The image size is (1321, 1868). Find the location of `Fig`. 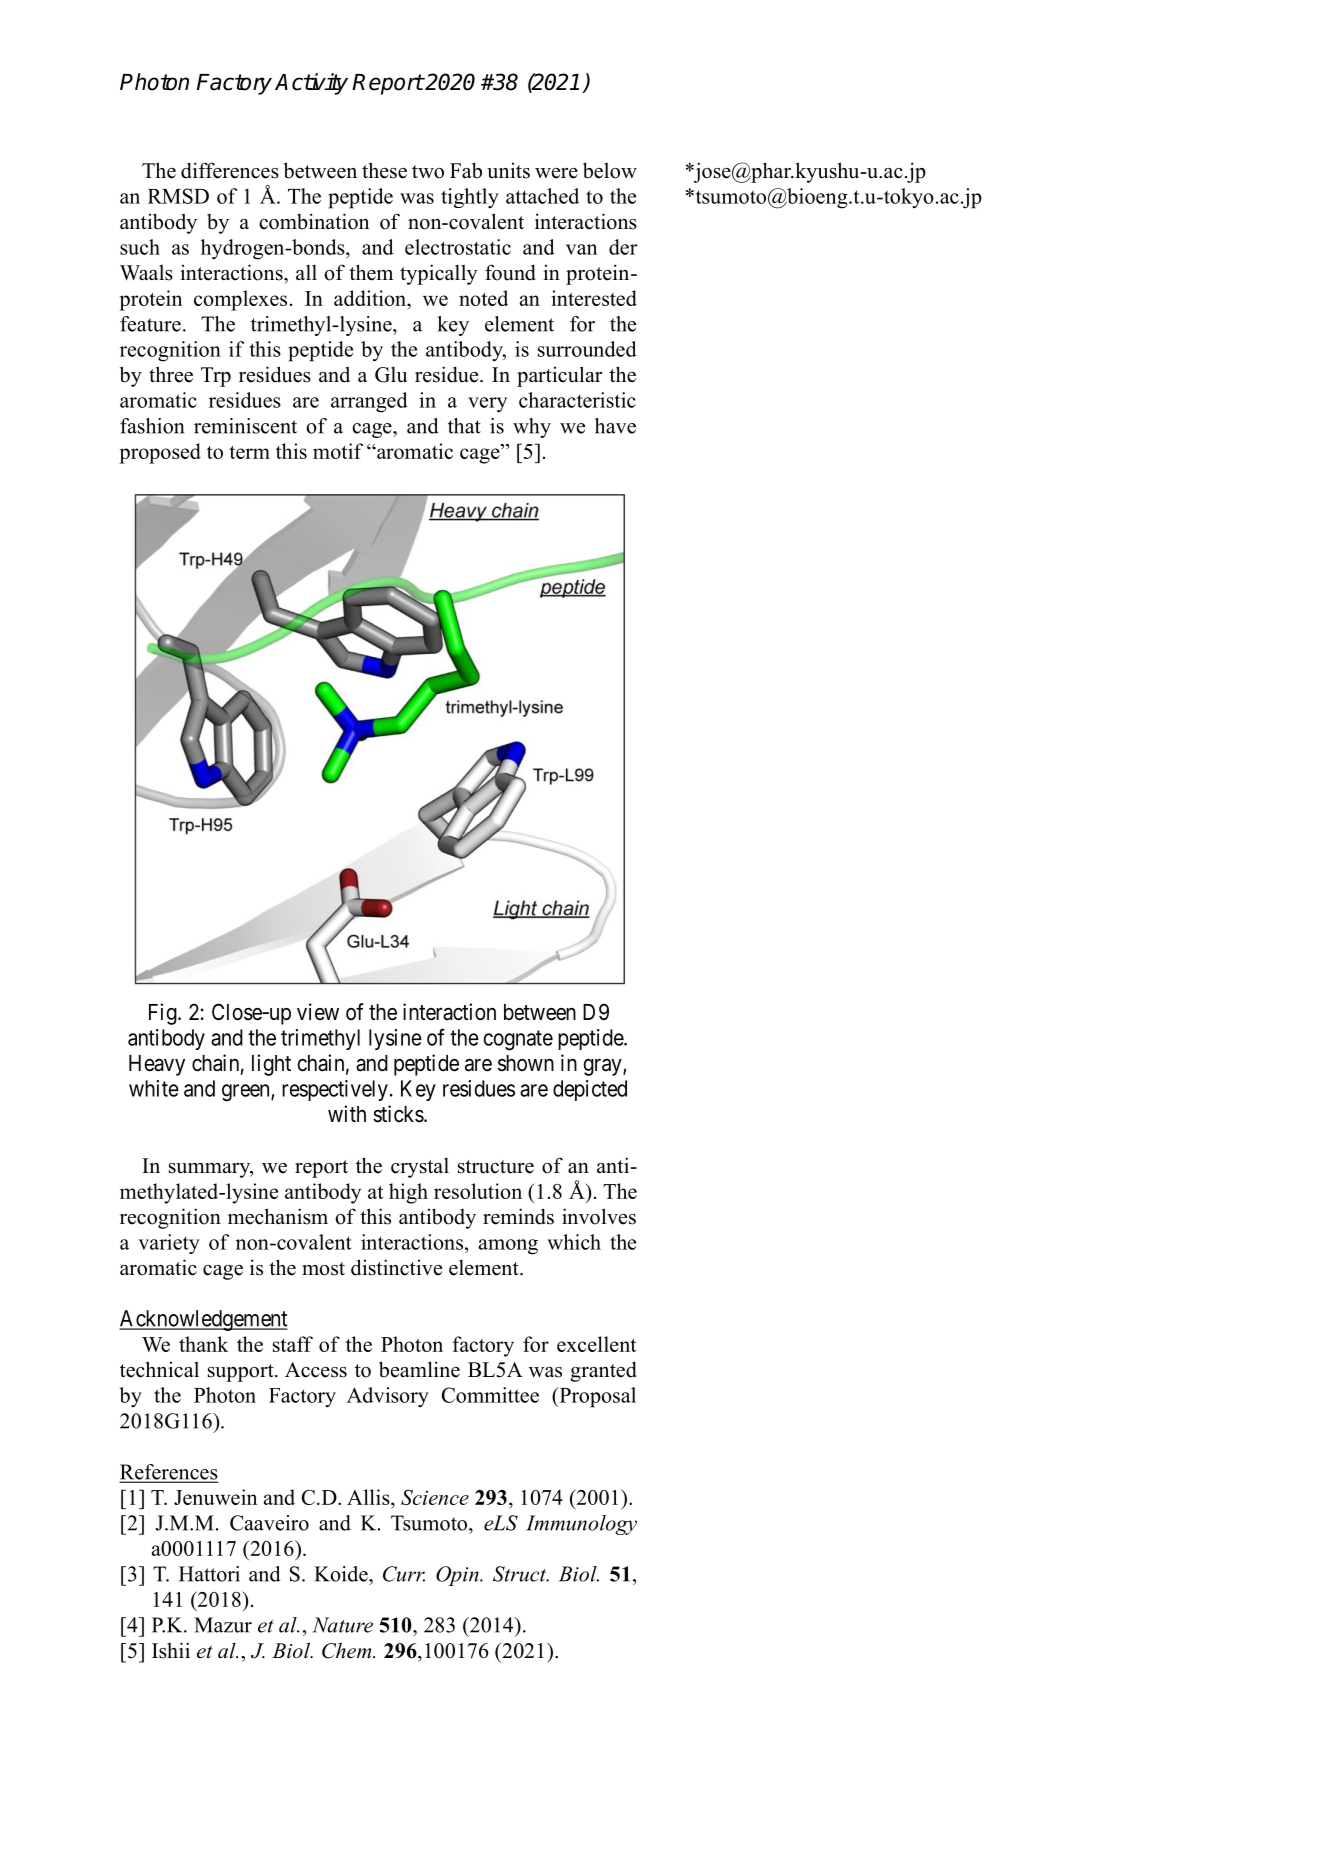

Fig is located at coordinates (164, 1014).
